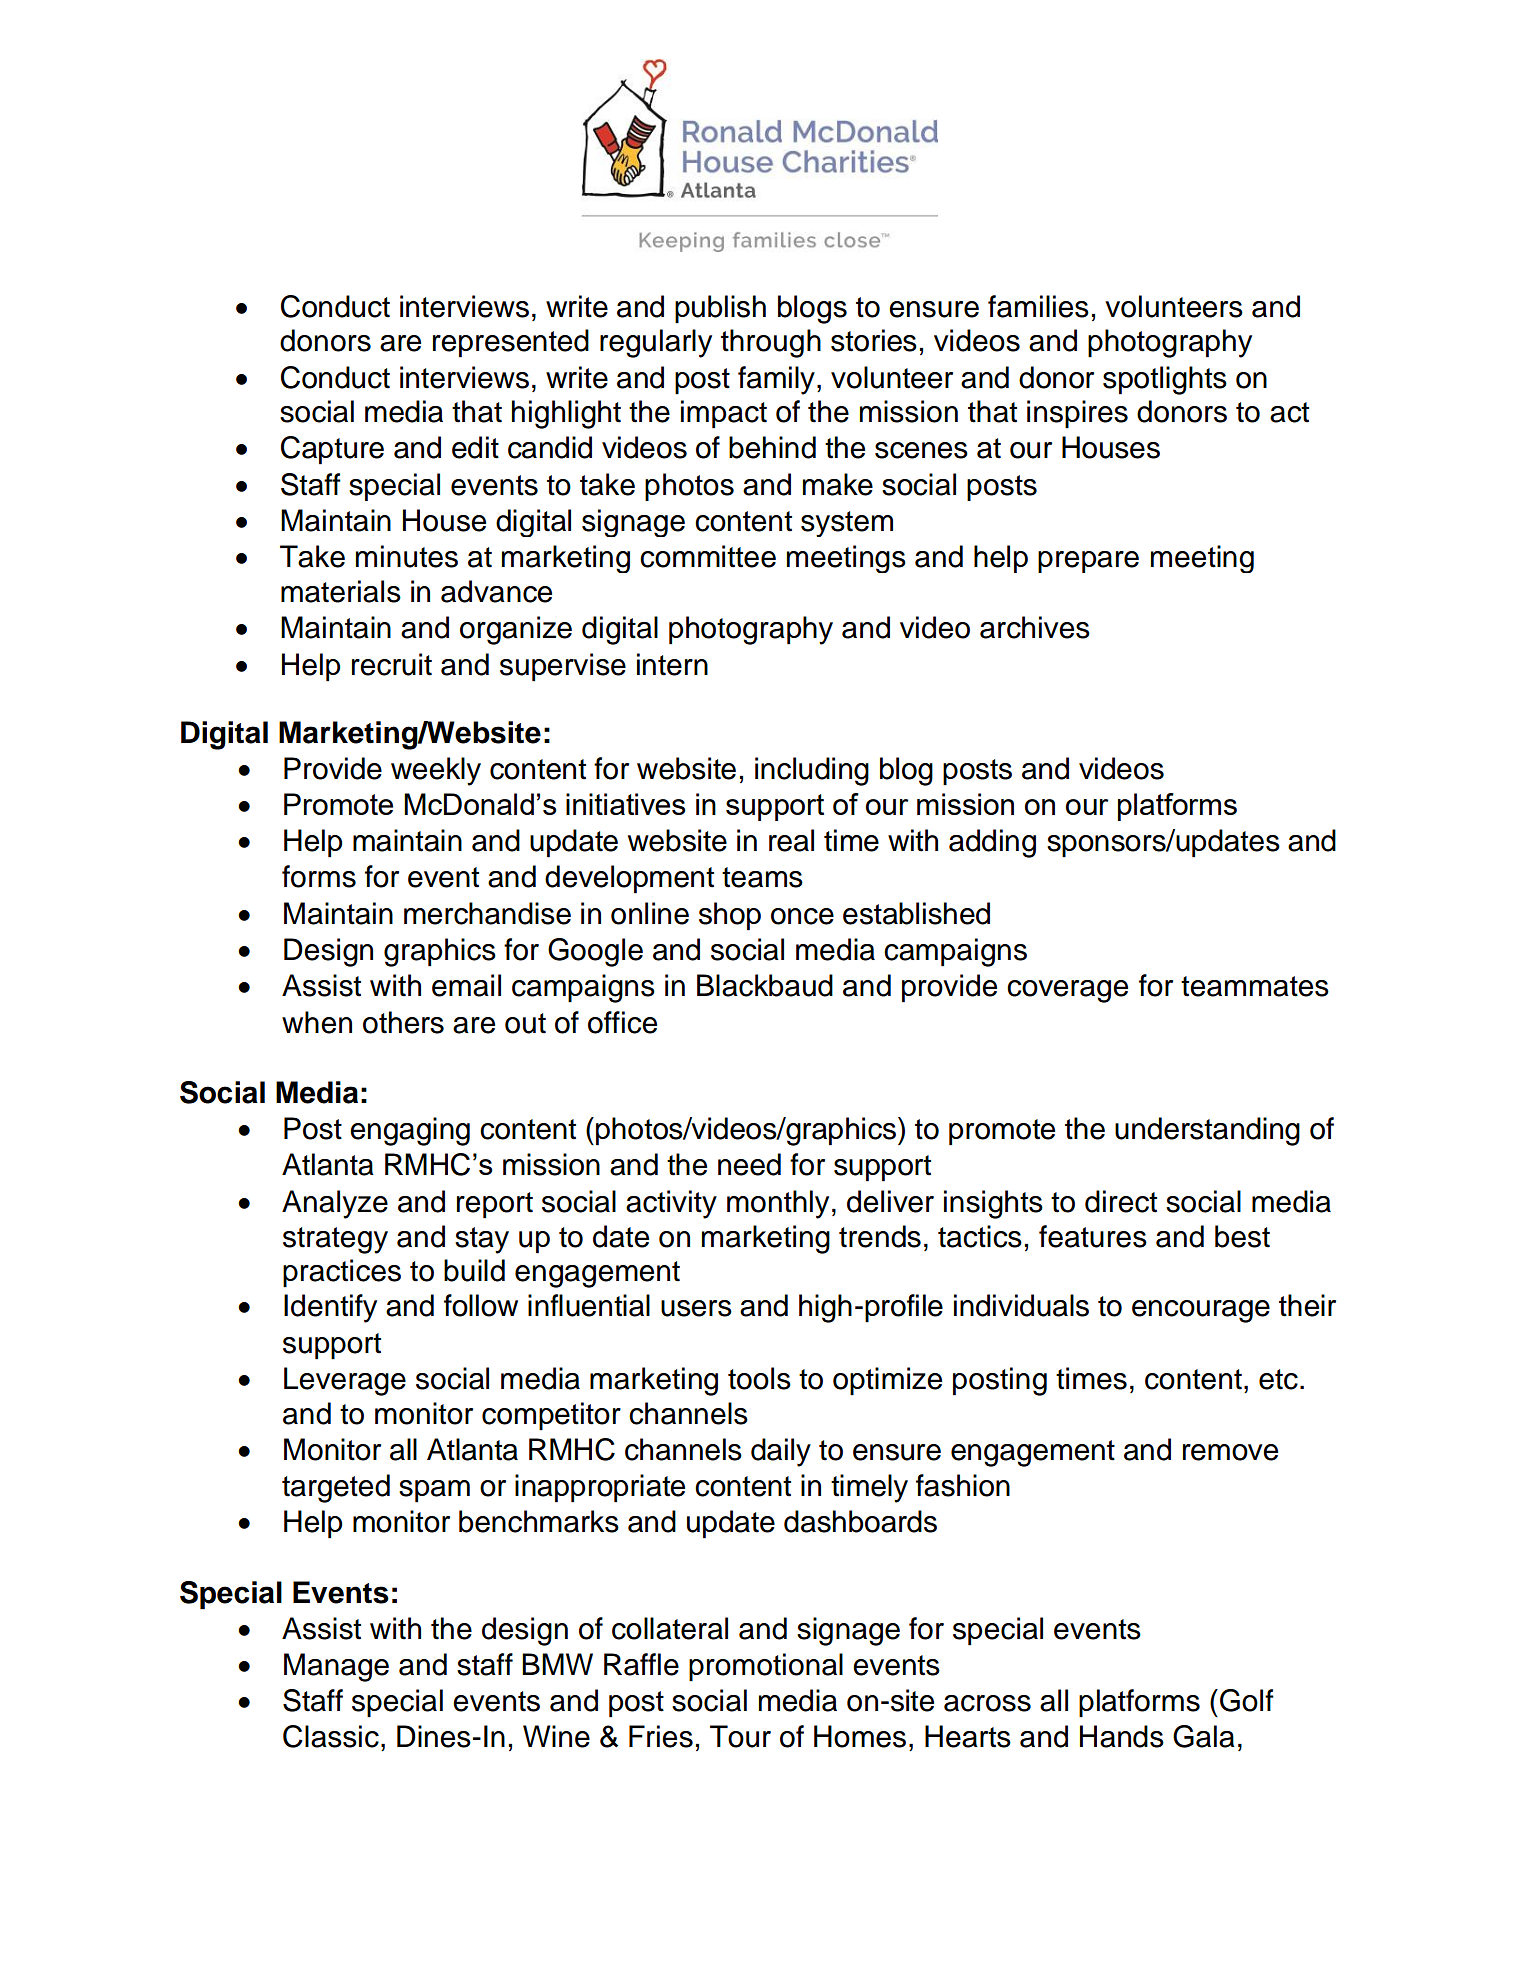 This image has height=1968, width=1521. I want to click on Blackbaud, so click(765, 985).
